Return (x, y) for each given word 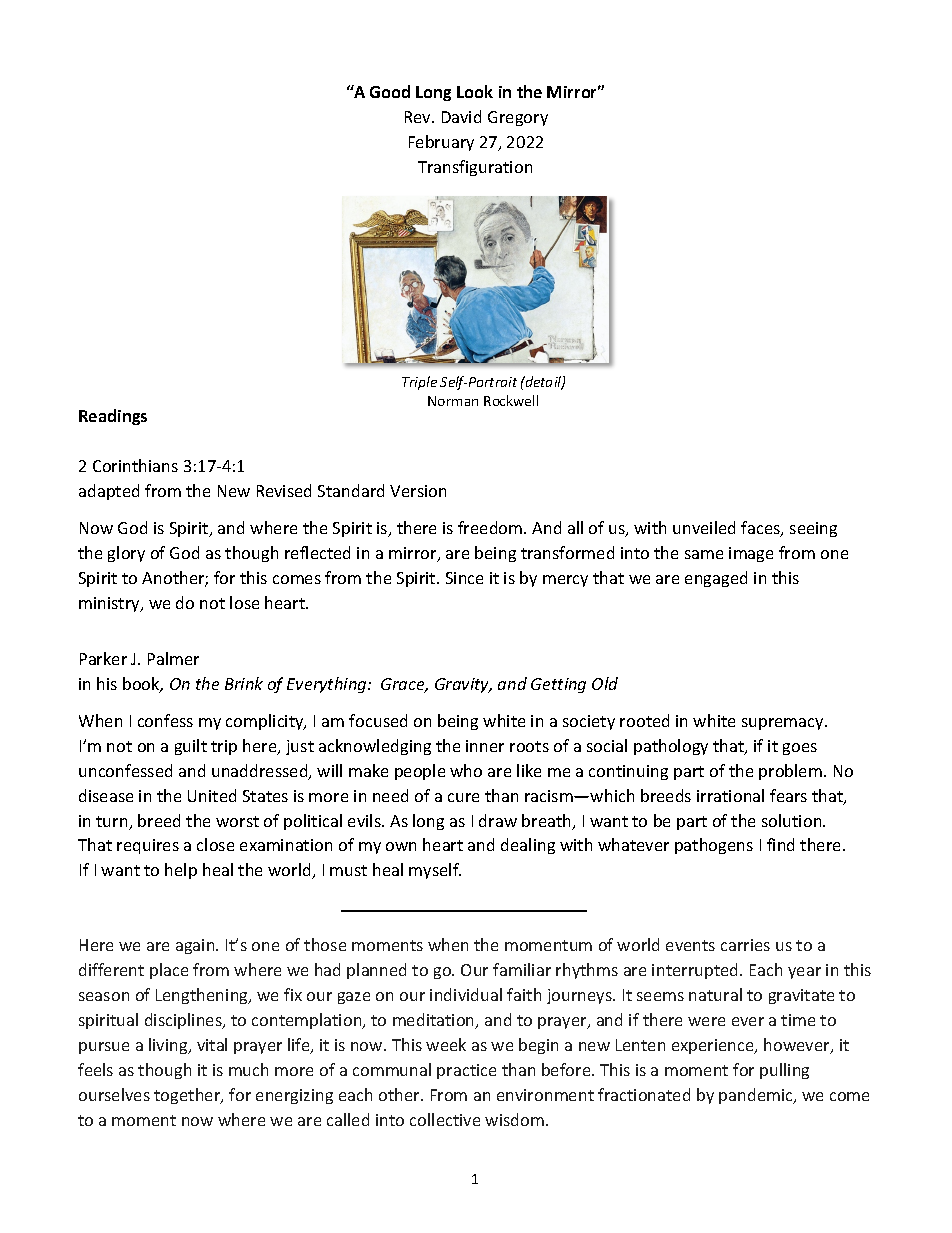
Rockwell (511, 400)
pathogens (714, 846)
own (401, 846)
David (461, 116)
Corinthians (135, 465)
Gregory (518, 118)
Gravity (463, 685)
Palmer (173, 658)
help (181, 871)
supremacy (784, 724)
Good (390, 91)
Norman (453, 401)
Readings (113, 417)
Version (418, 491)
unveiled (704, 527)
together (188, 1096)
